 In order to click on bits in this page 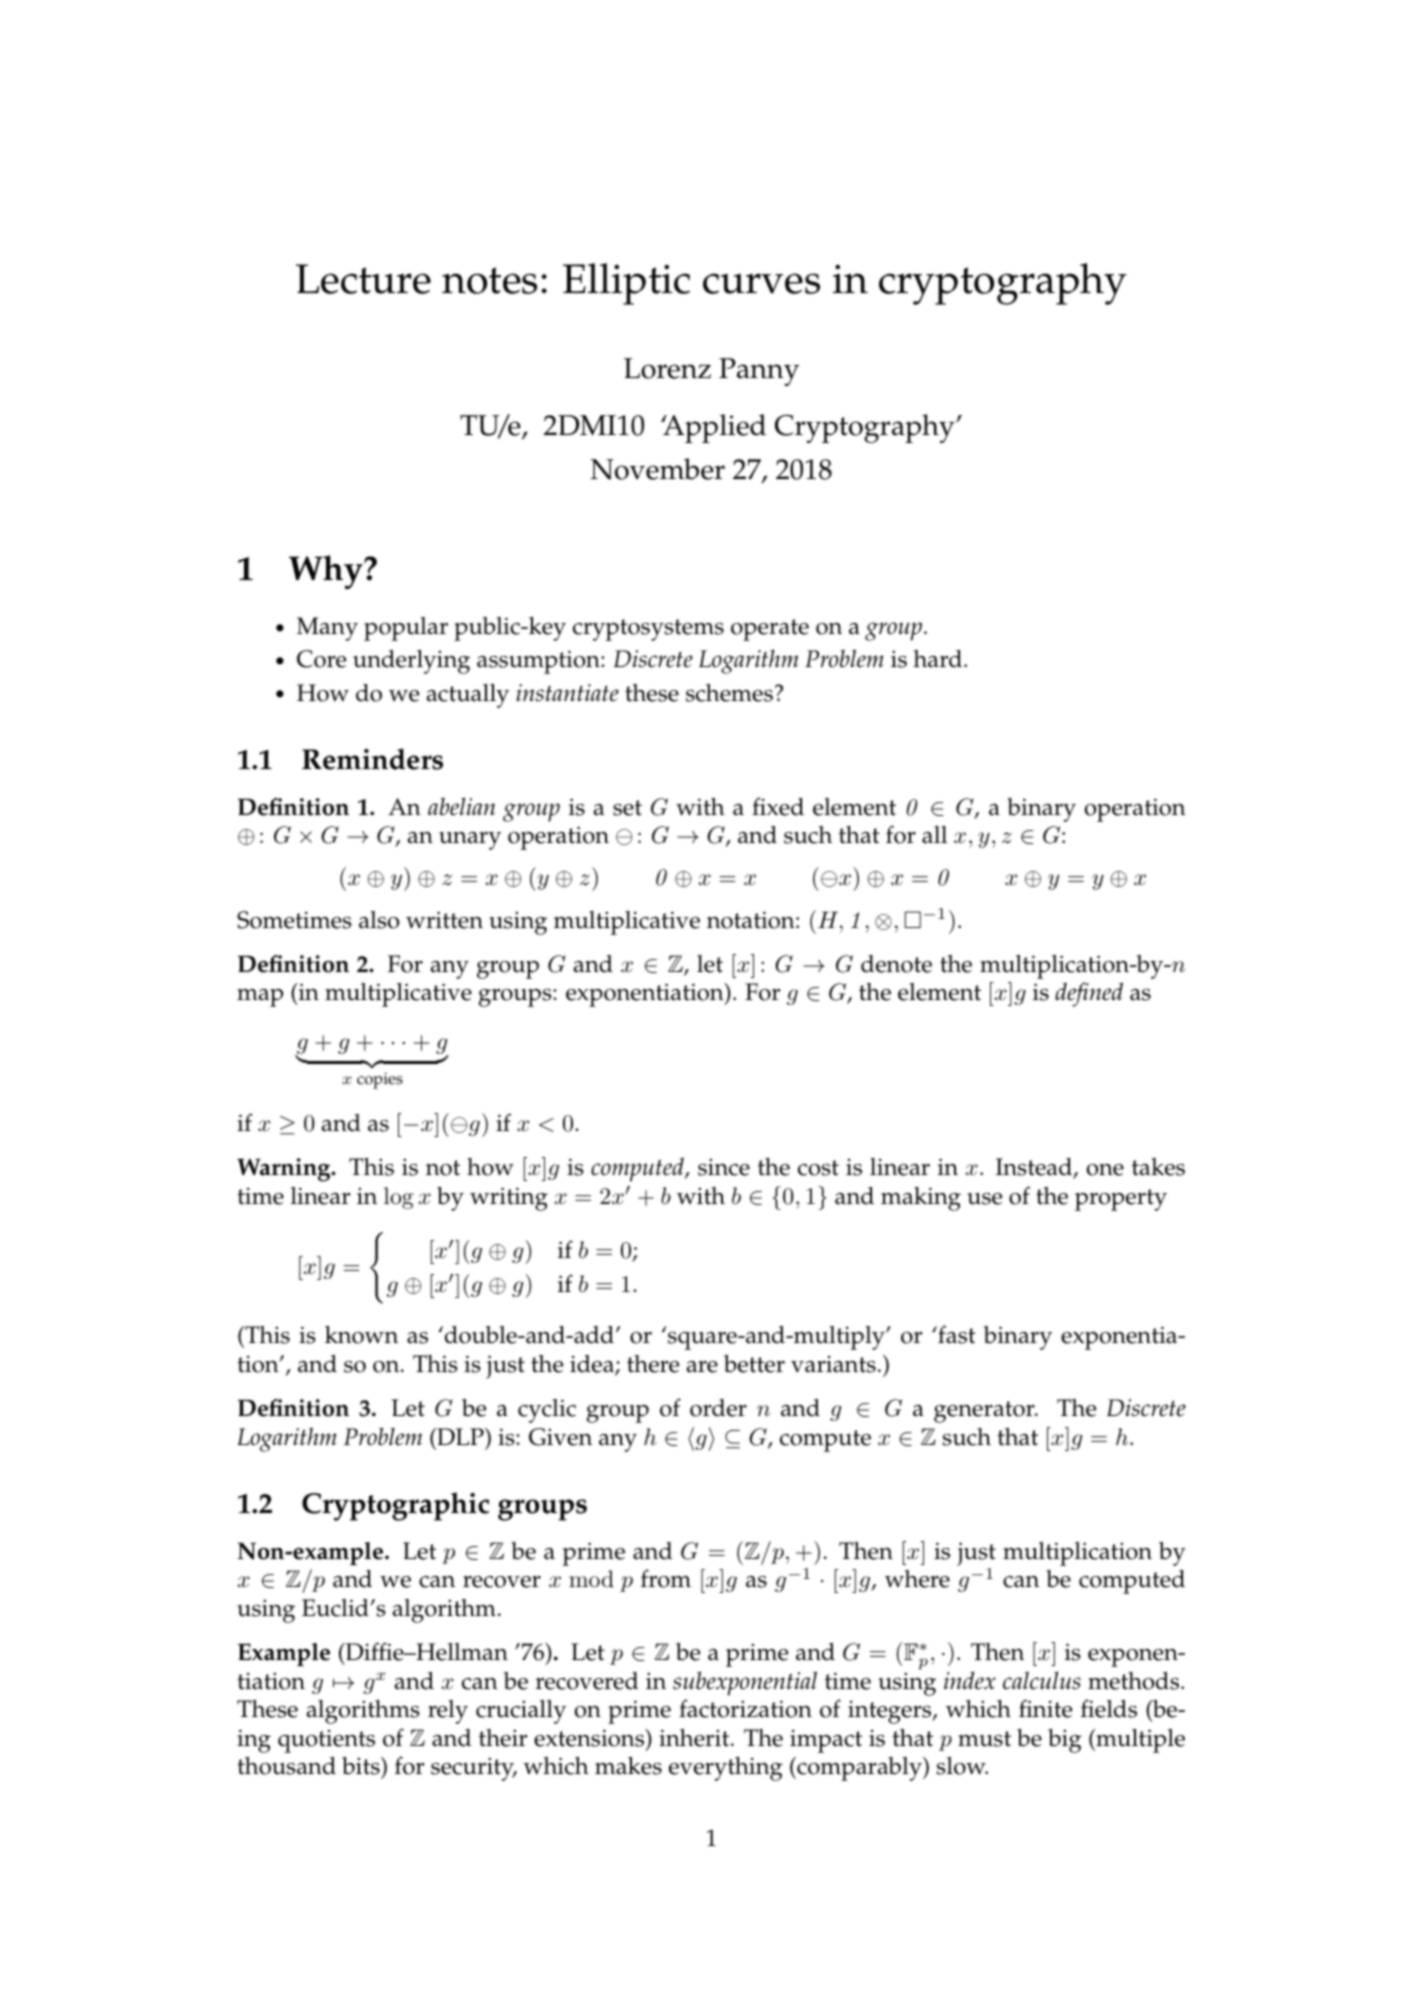, I will do `click(362, 1766)`.
